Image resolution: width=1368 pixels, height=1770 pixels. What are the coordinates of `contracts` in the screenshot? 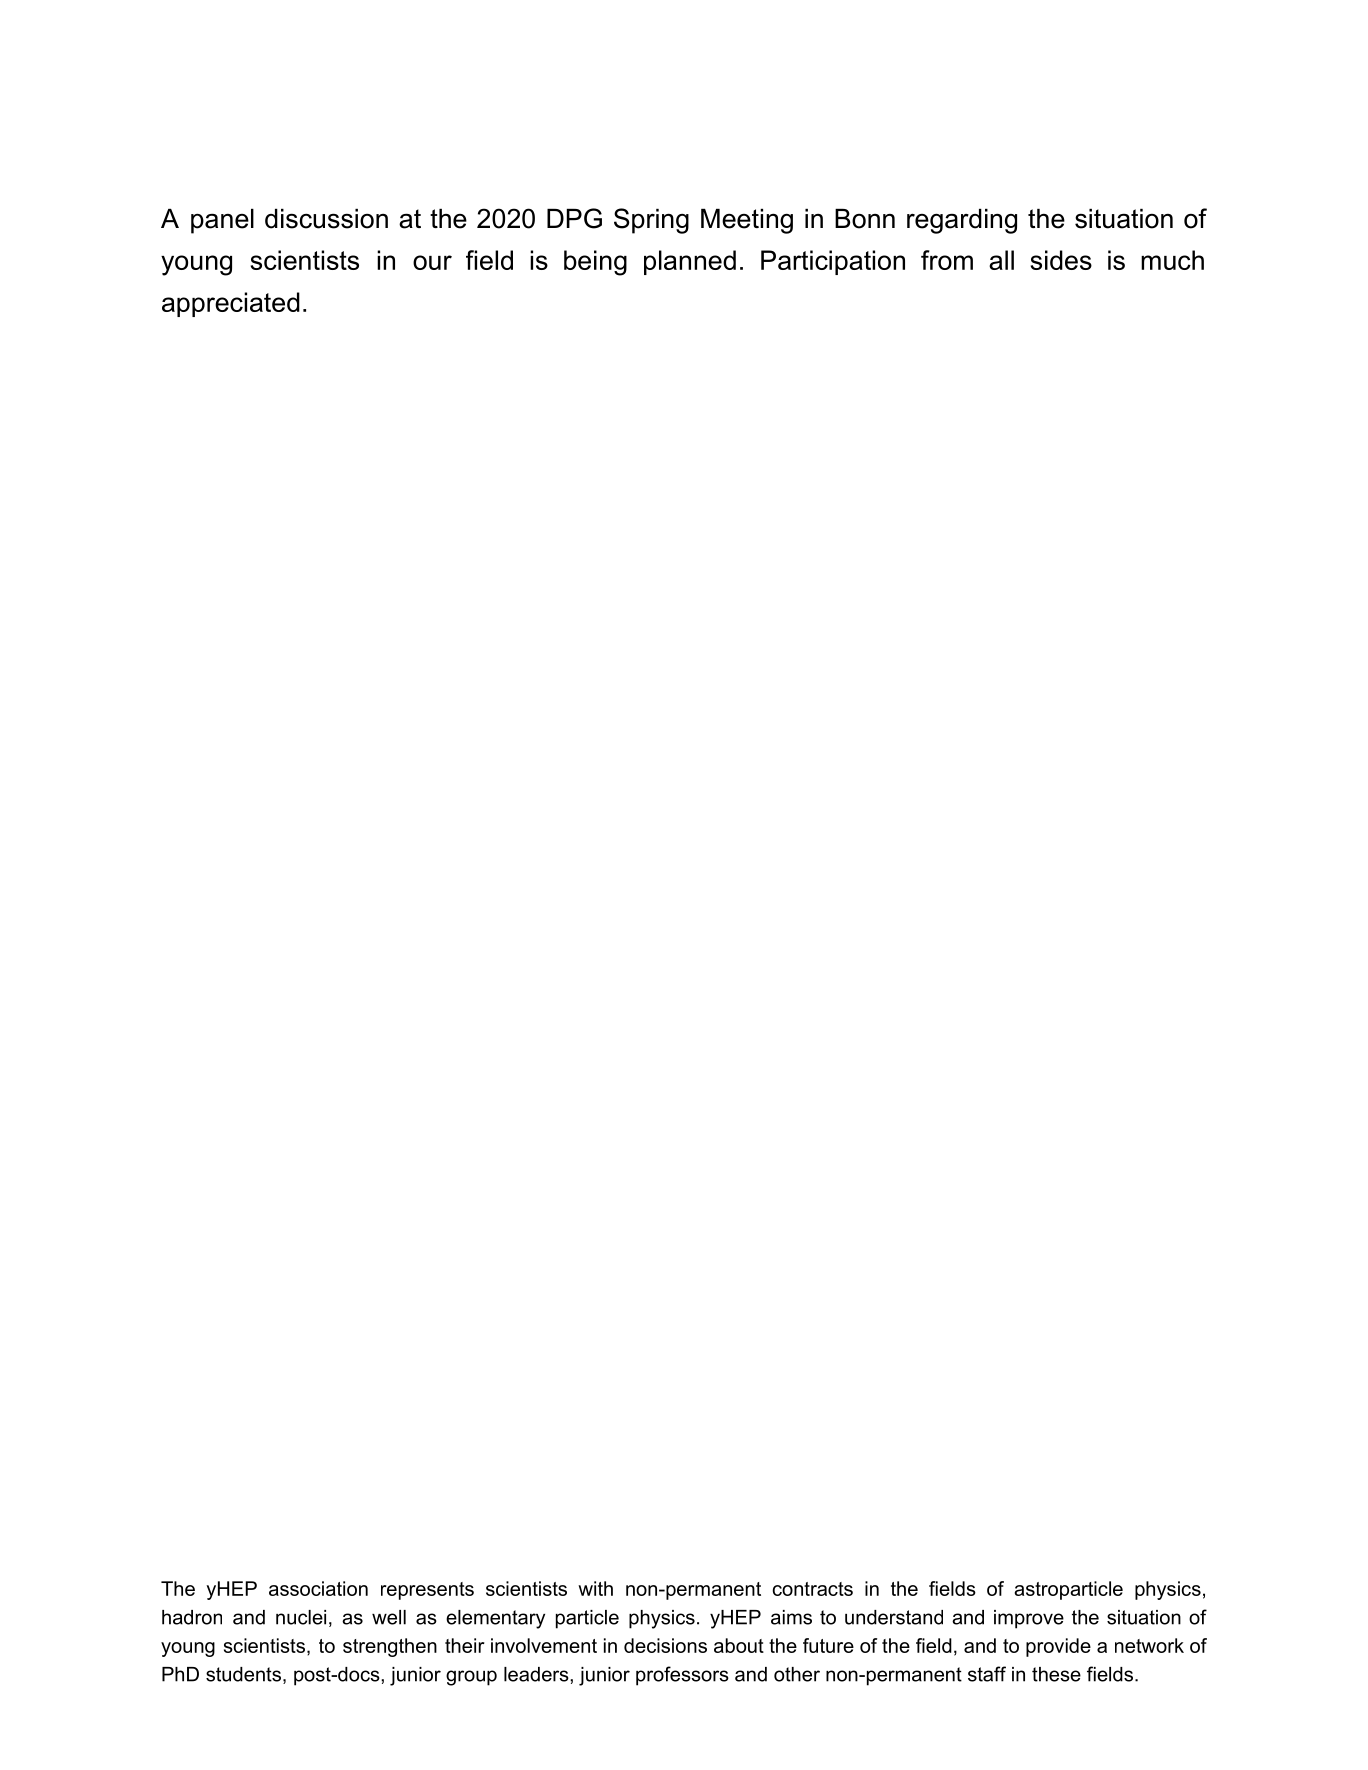 It's located at (812, 1589).
